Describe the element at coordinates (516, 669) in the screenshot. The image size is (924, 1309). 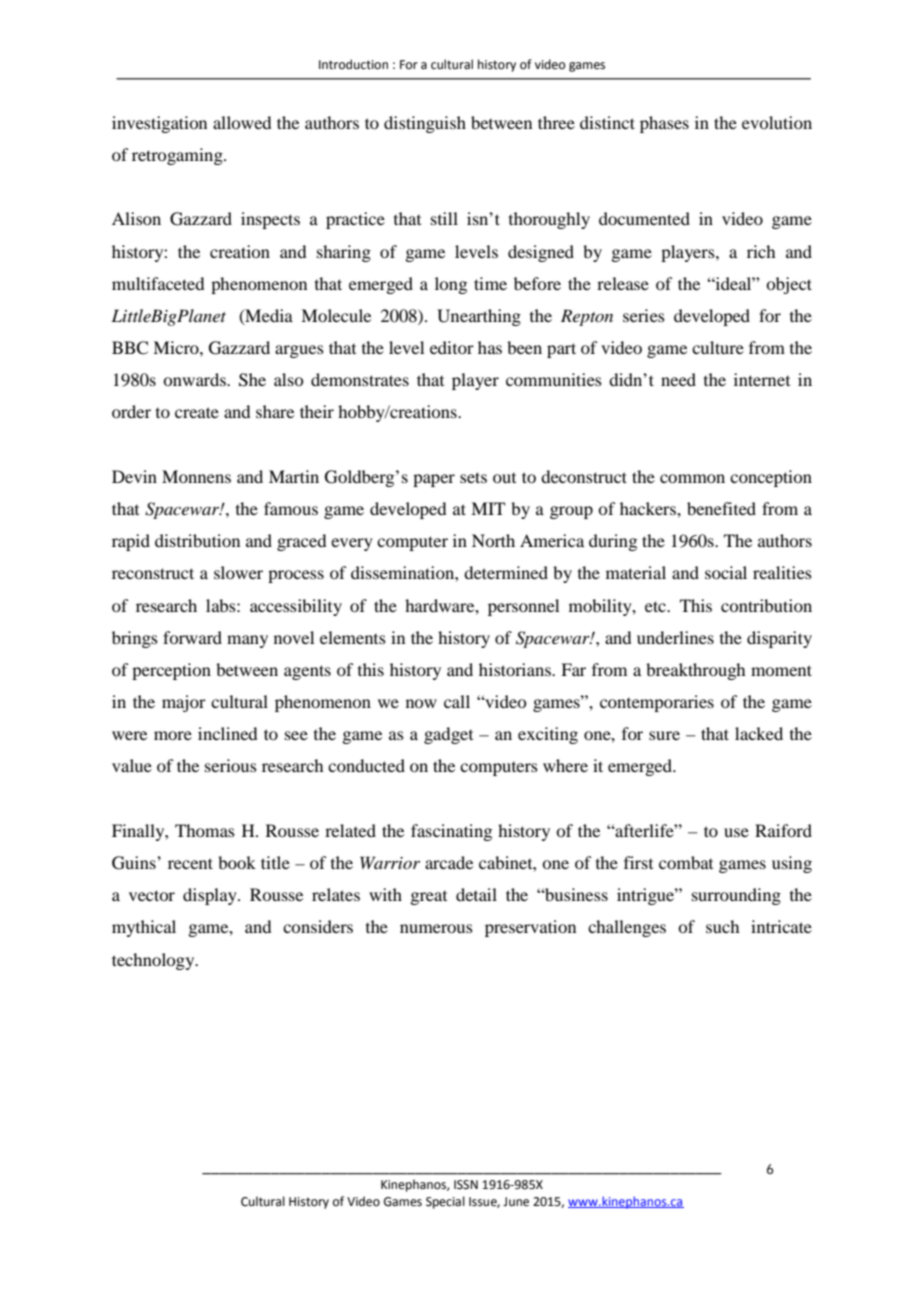
I see `historians` at that location.
